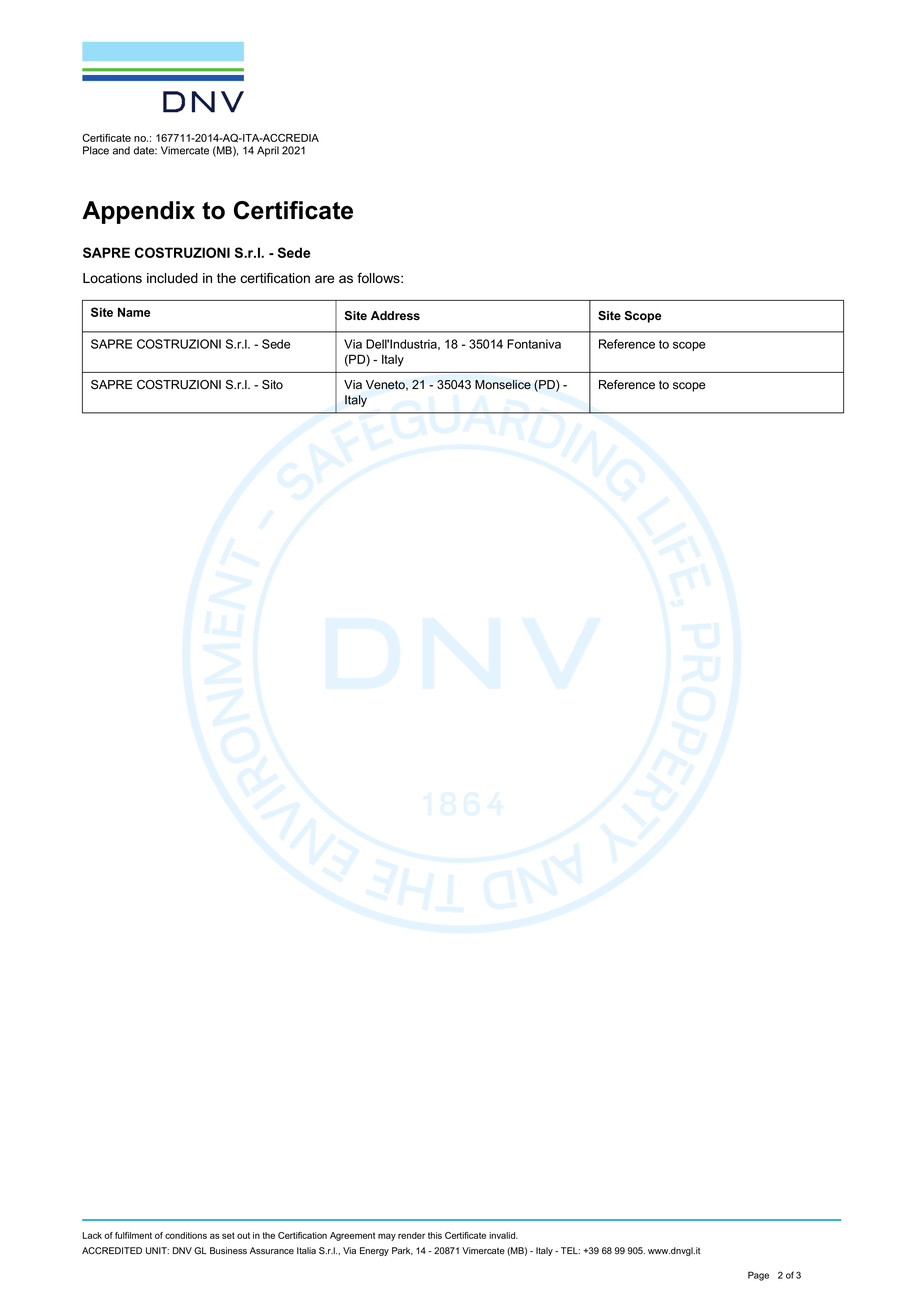  Describe the element at coordinates (138, 212) in the page. I see `Appendix` at that location.
